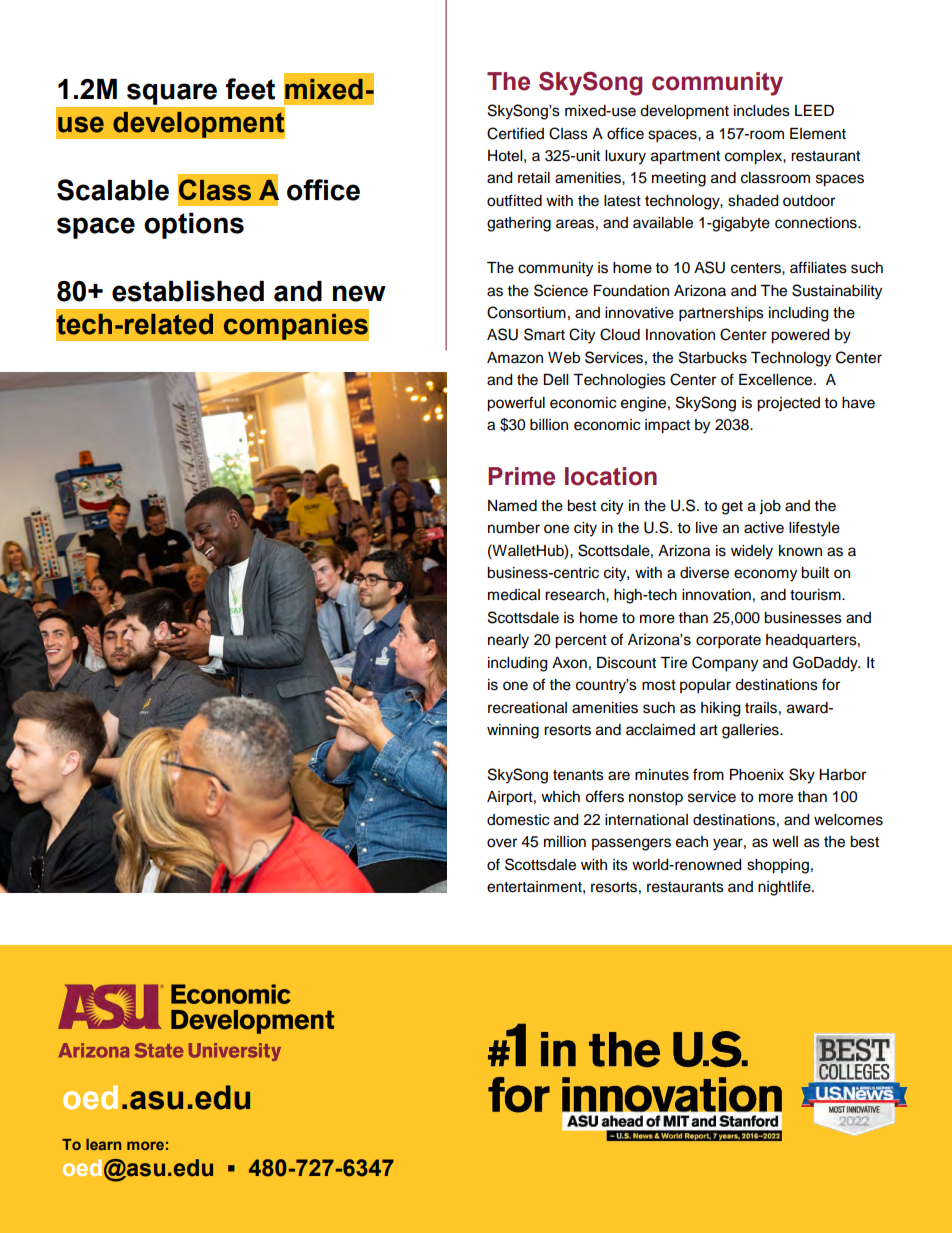 The width and height of the image is (952, 1233). Describe the element at coordinates (508, 641) in the image. I see `nearly` at that location.
